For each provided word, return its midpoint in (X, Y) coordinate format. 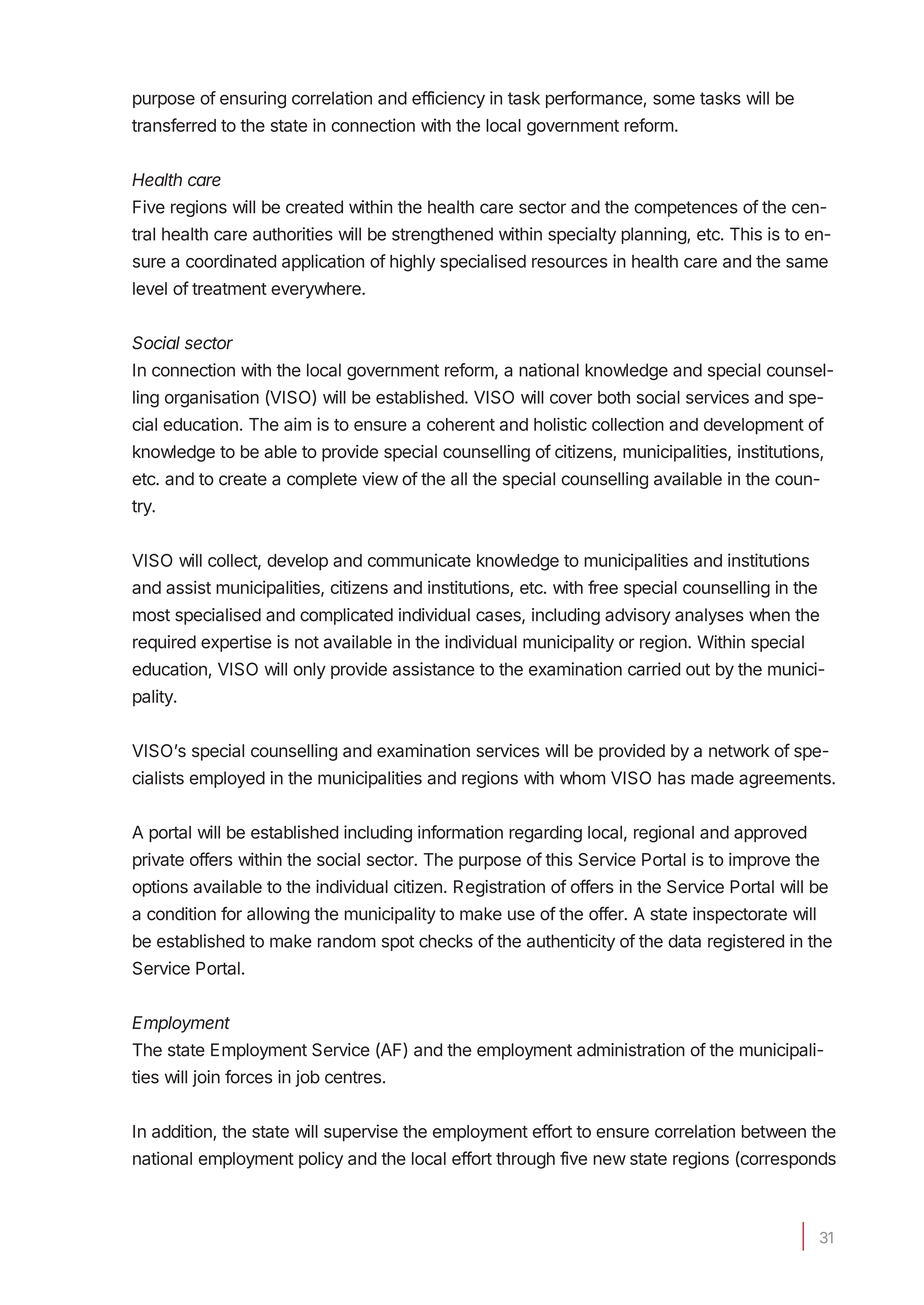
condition (181, 914)
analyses (709, 616)
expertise (236, 643)
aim (297, 424)
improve (759, 861)
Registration (499, 888)
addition (183, 1132)
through (525, 1160)
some (674, 99)
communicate (419, 560)
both (614, 397)
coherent (461, 424)
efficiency (448, 99)
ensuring (253, 100)
